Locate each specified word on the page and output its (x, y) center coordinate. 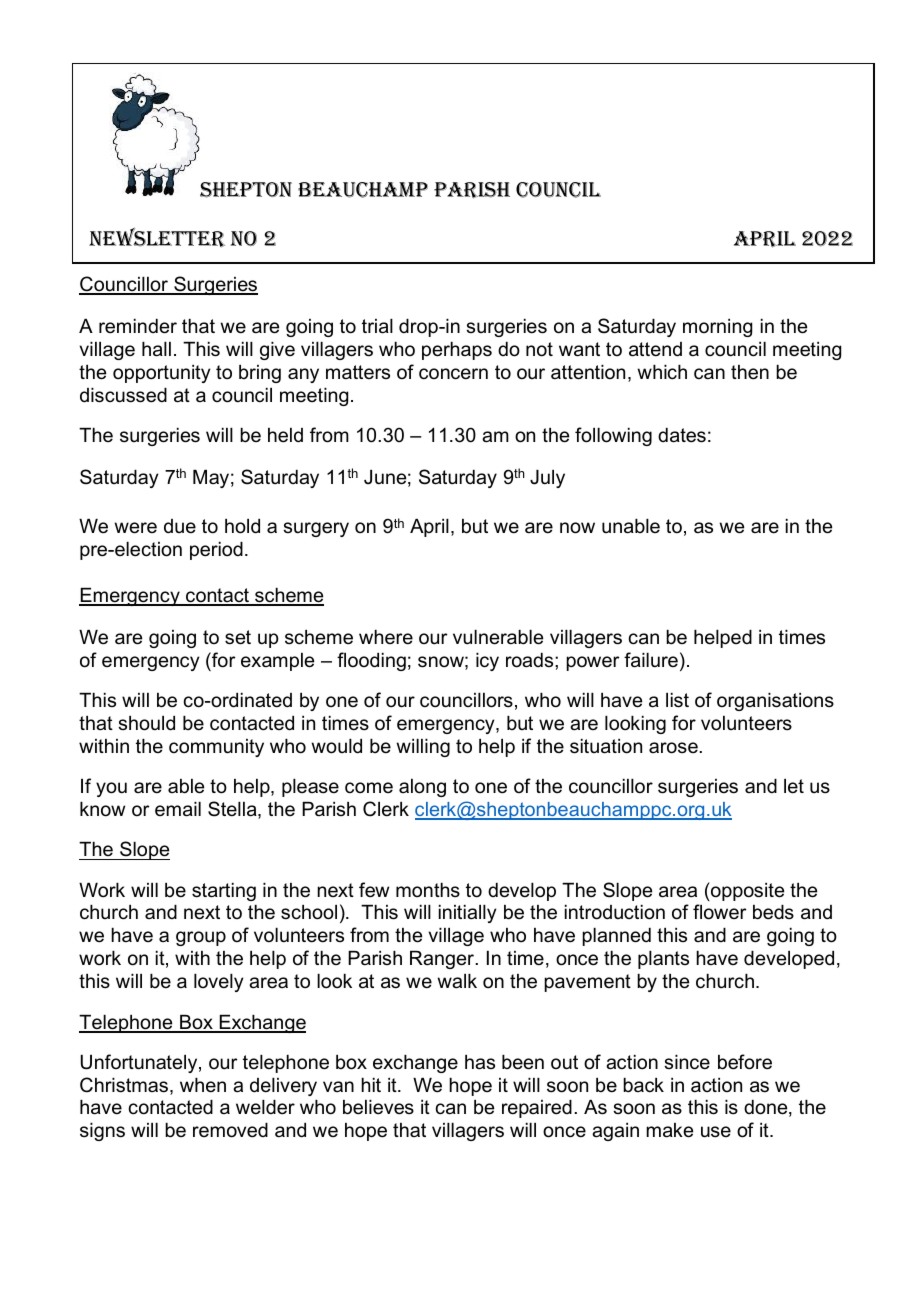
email (178, 809)
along (422, 788)
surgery (316, 529)
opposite (746, 891)
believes (378, 1107)
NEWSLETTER (157, 237)
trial (377, 326)
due (180, 526)
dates (682, 435)
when (203, 1085)
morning (717, 328)
